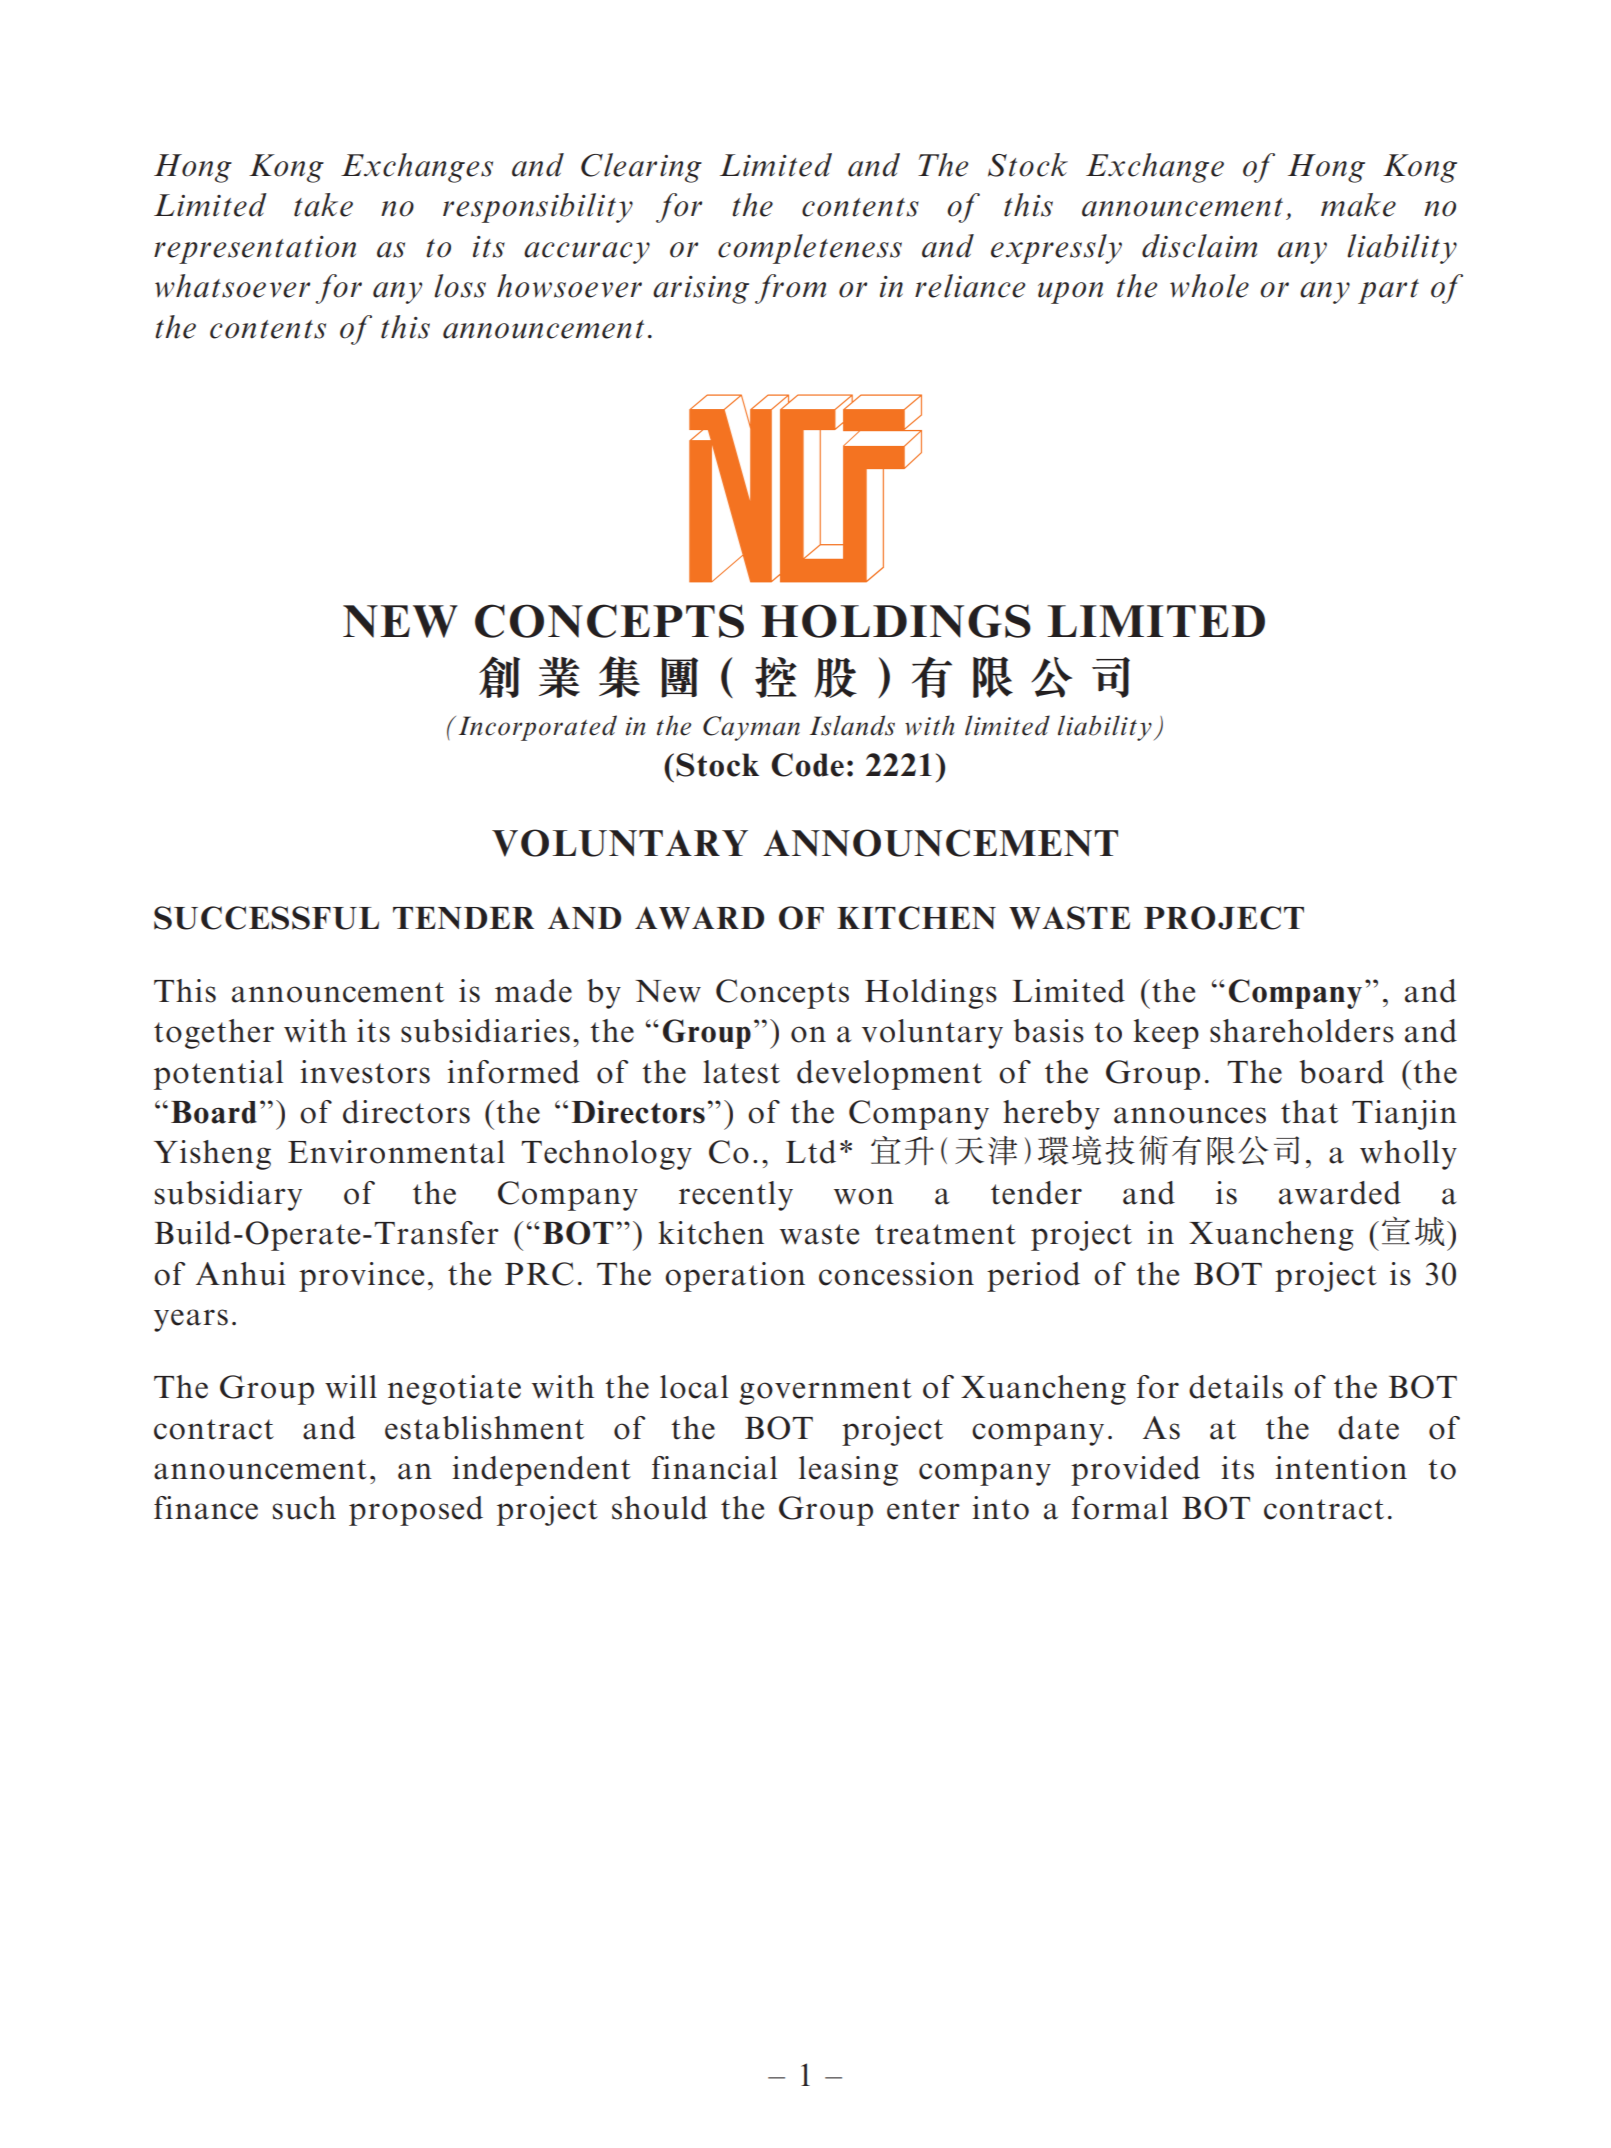  I want to click on SUCCESSFUL, so click(266, 918).
